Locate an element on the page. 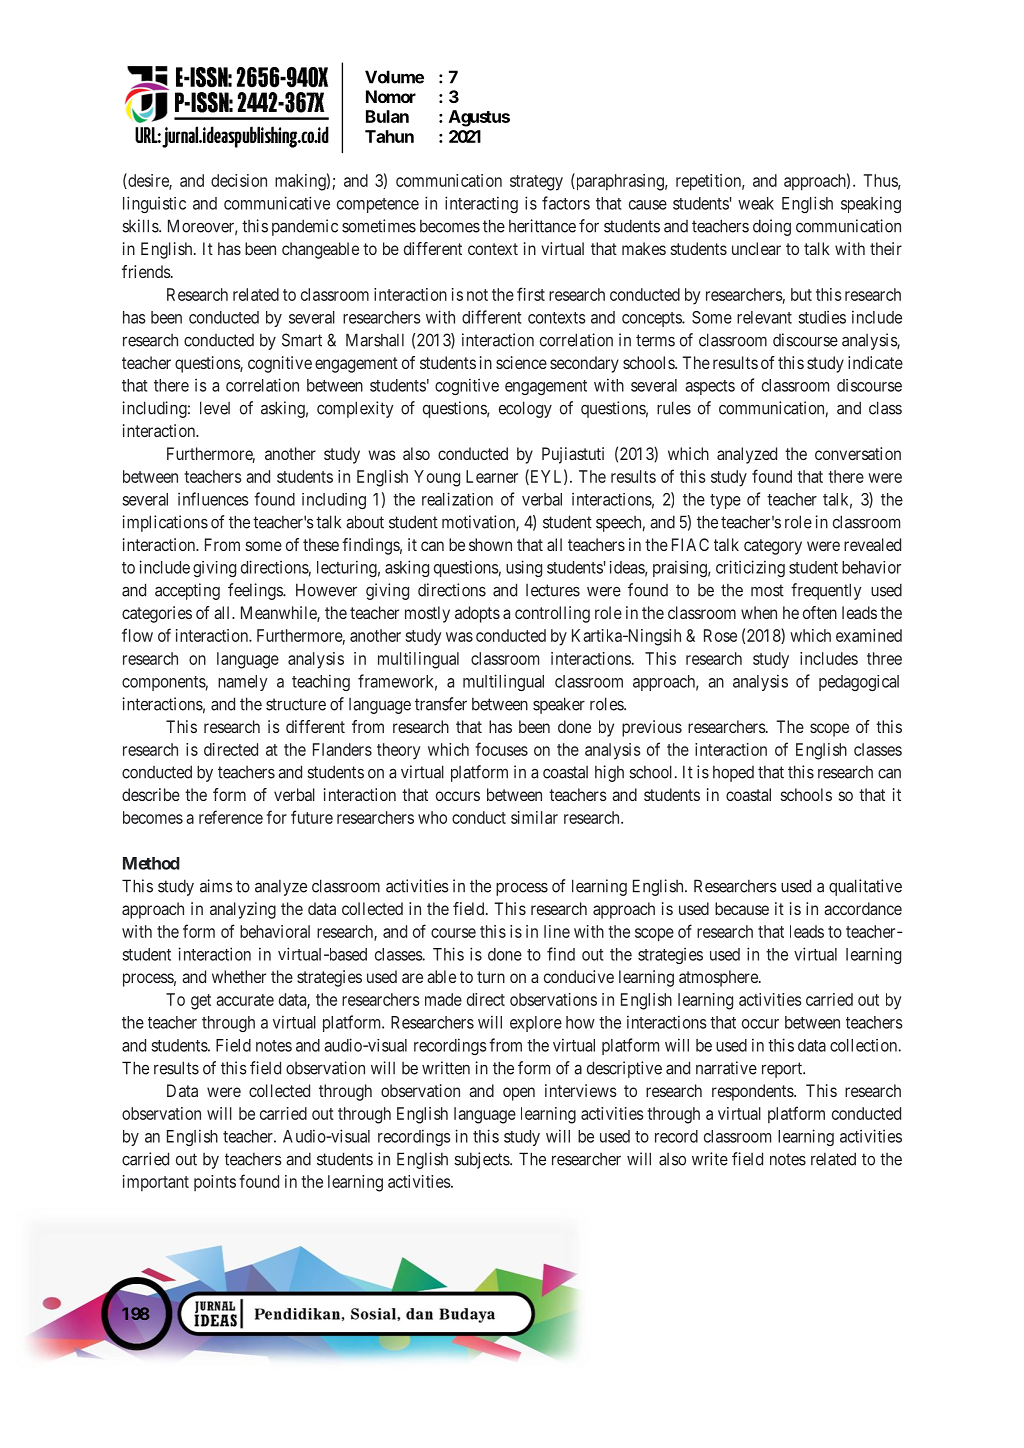  adopts is located at coordinates (477, 614).
